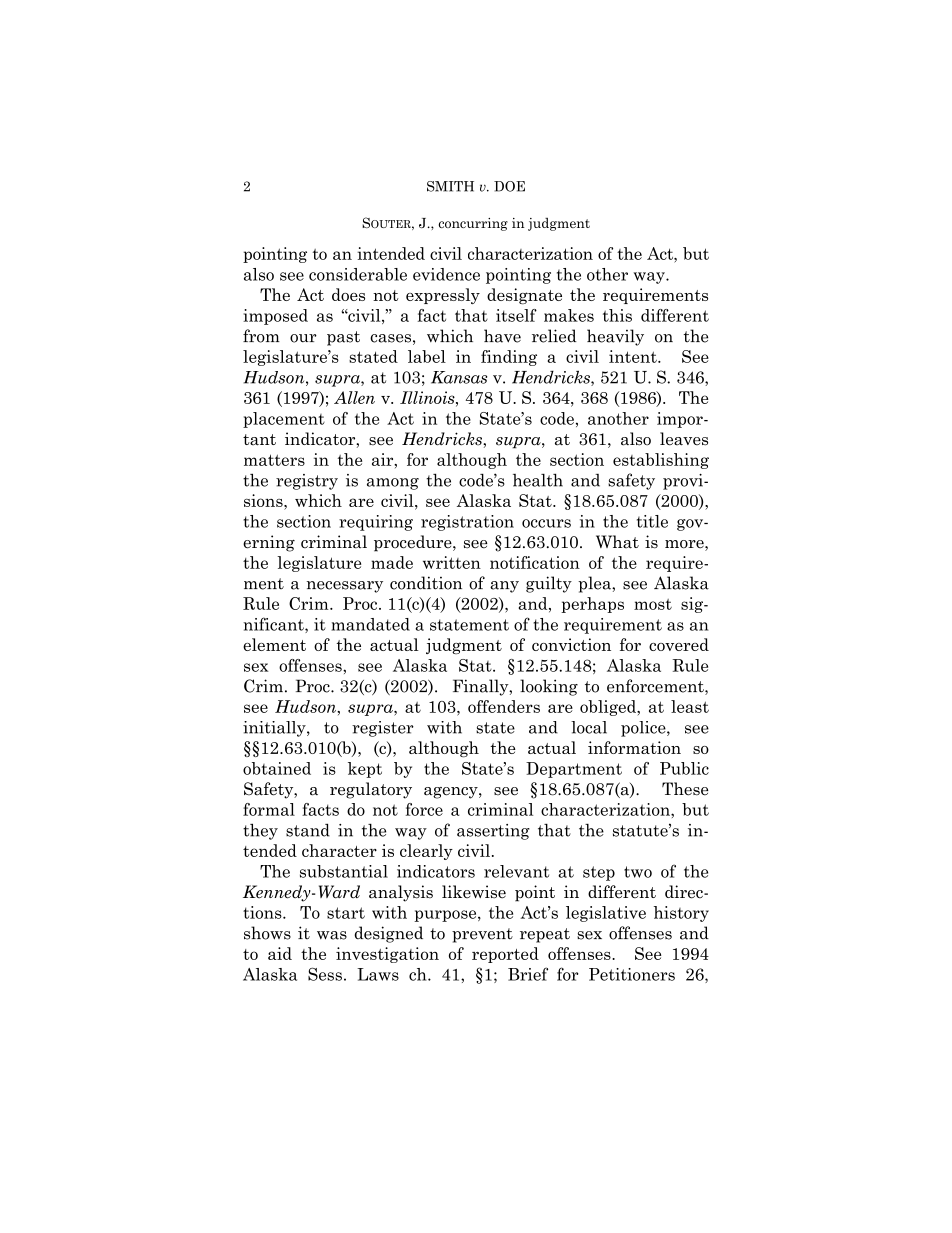  What do you see at coordinates (307, 482) in the page?
I see `registry` at bounding box center [307, 482].
